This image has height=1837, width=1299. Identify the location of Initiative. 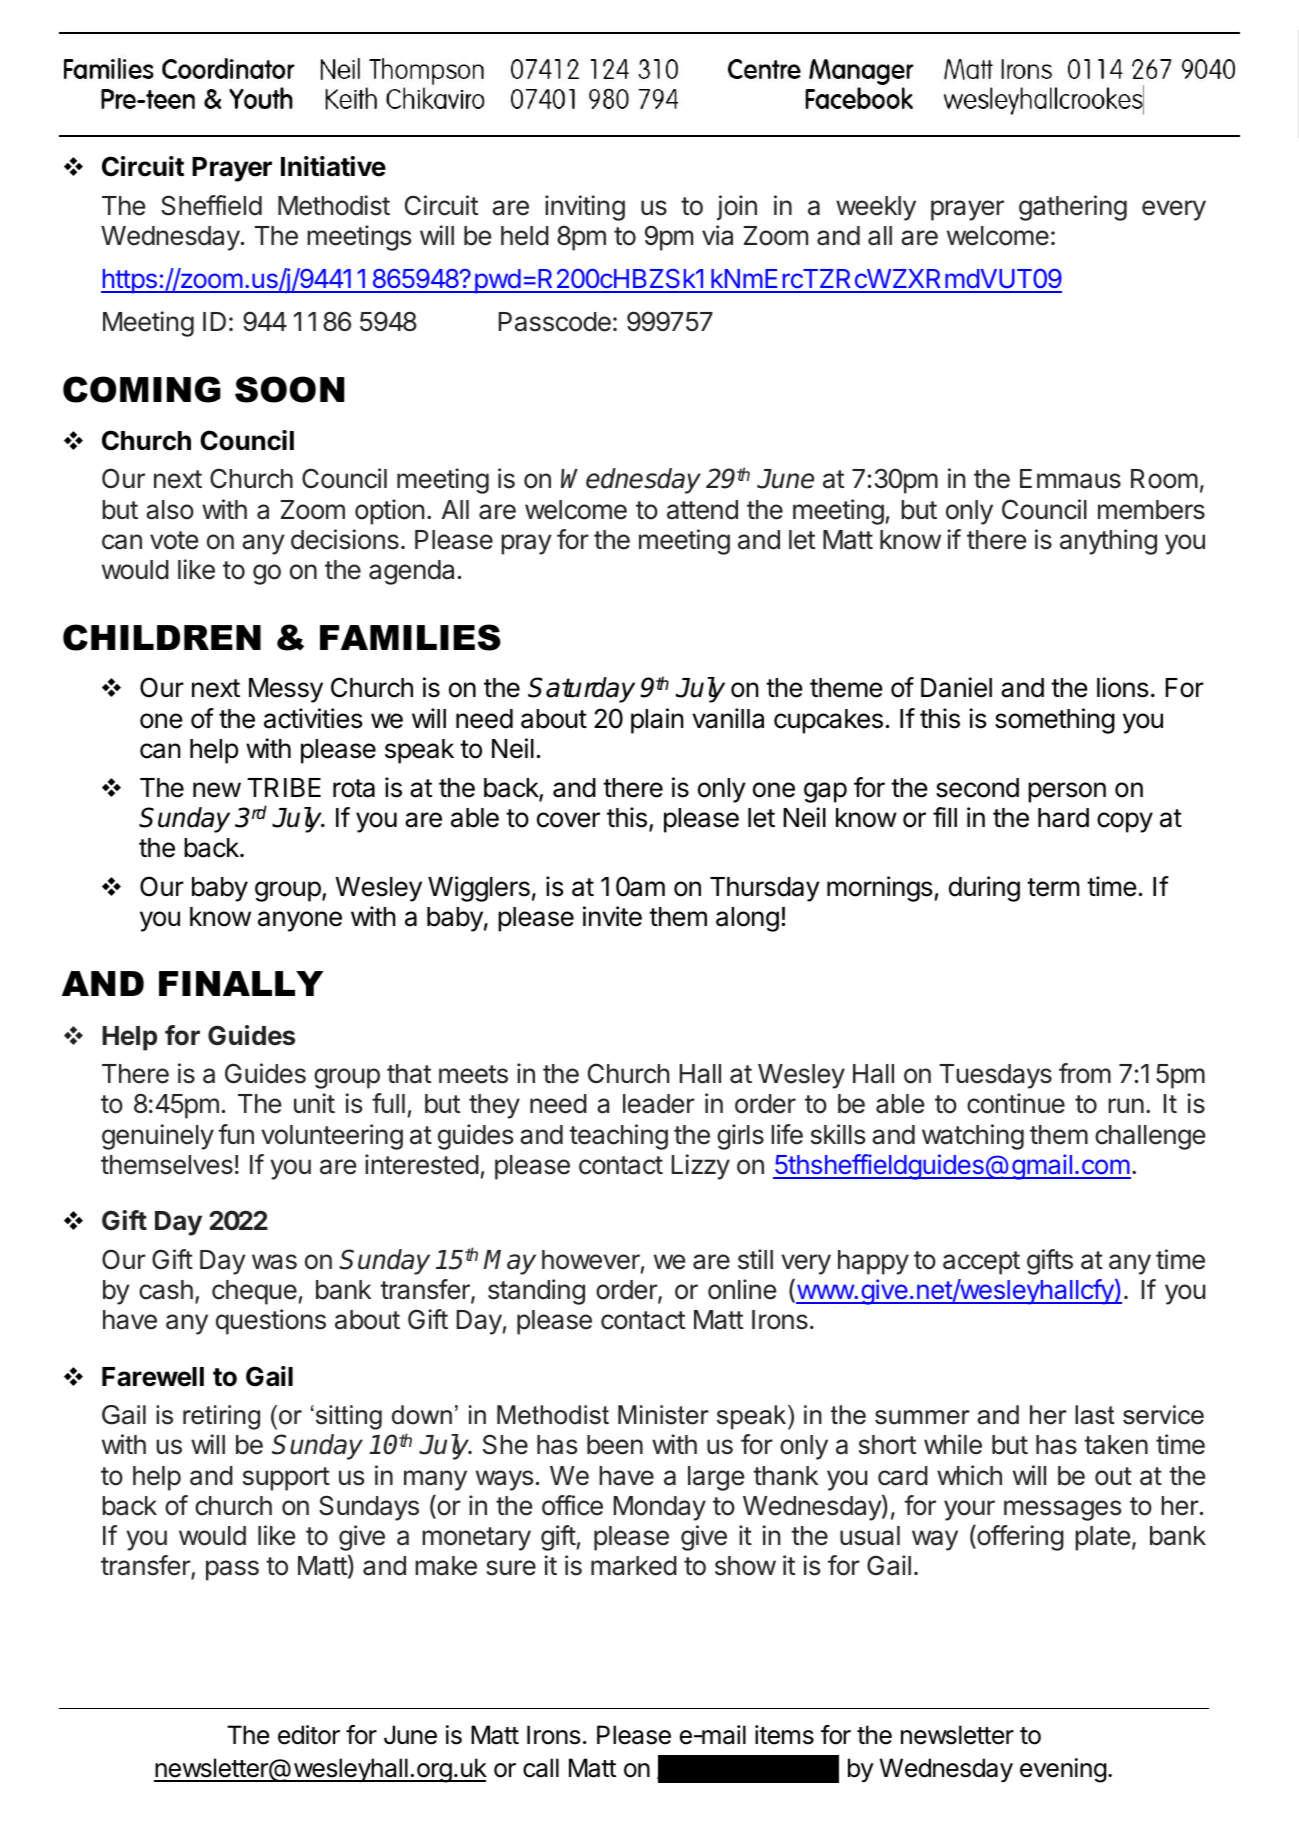
(333, 166).
